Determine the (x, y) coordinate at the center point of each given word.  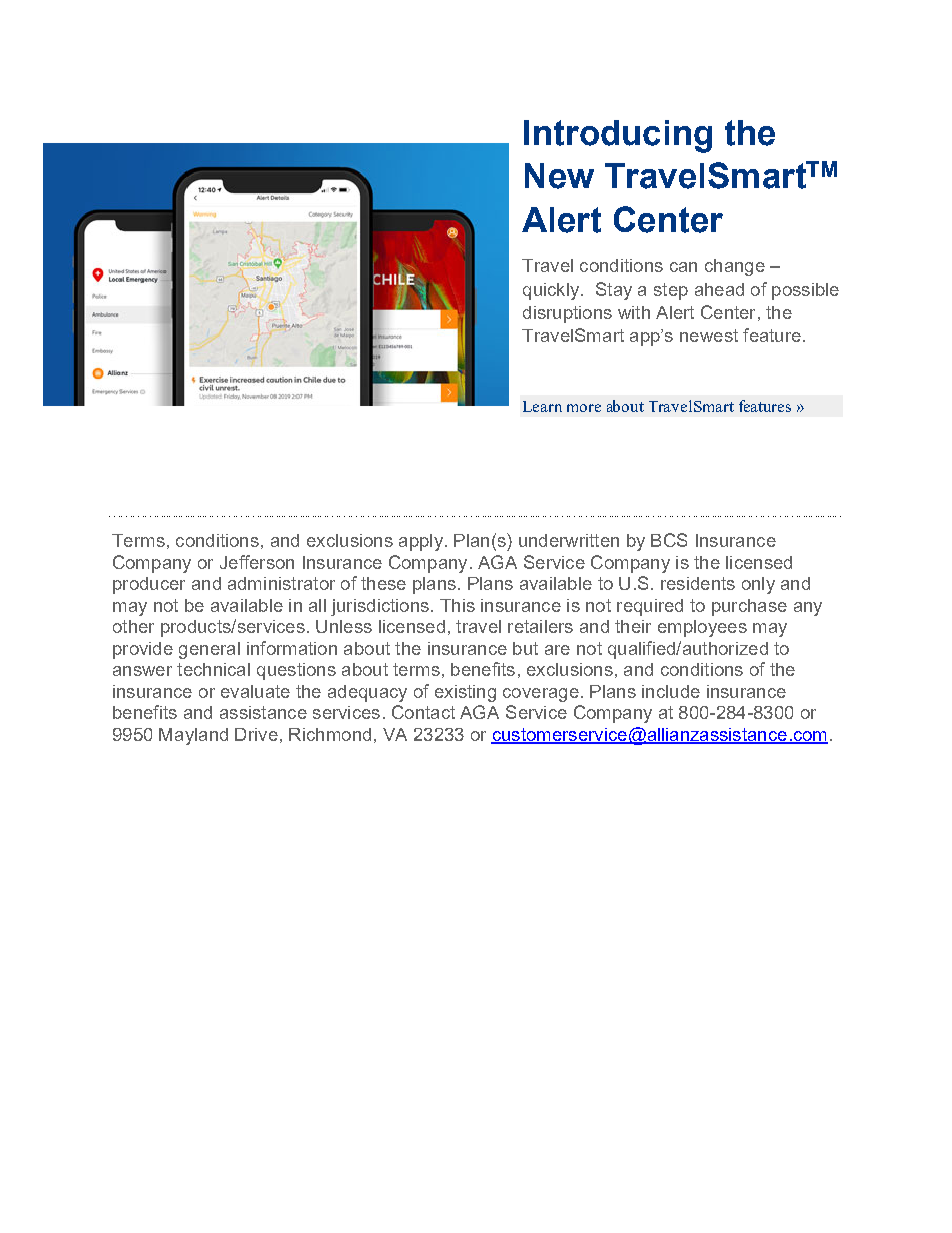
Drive (256, 734)
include (671, 691)
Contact (423, 712)
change (735, 267)
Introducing (618, 136)
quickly (552, 291)
